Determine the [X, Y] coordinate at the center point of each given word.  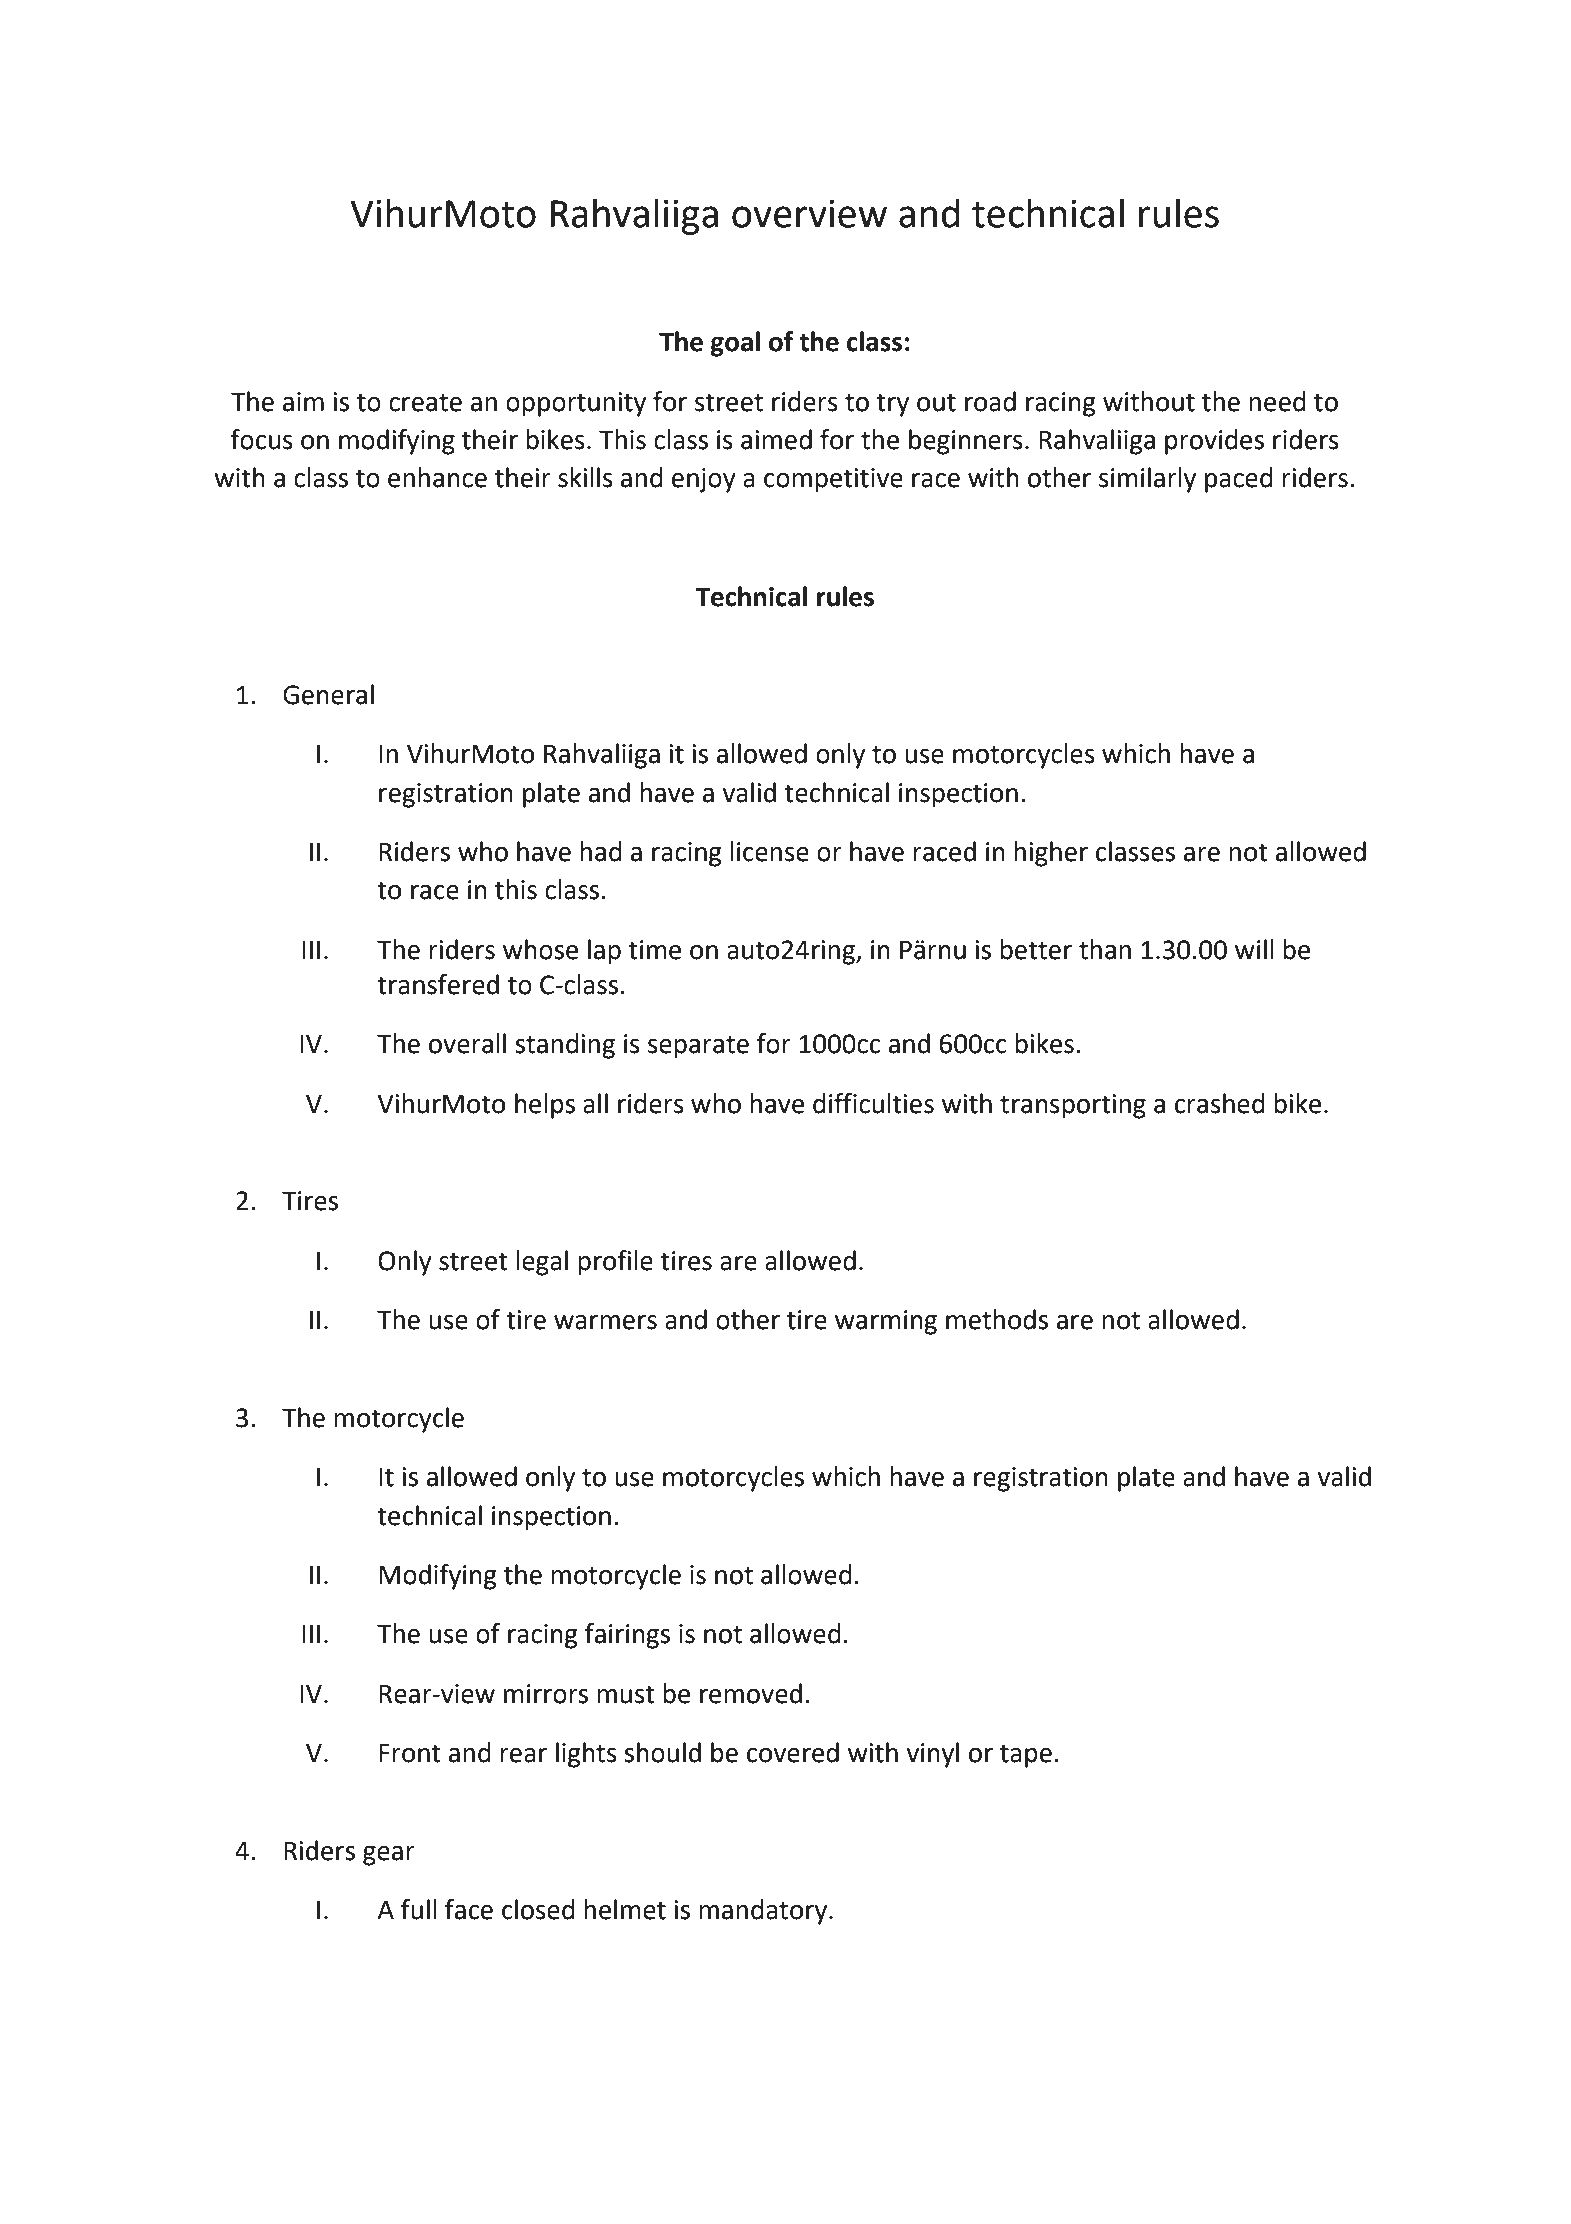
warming [886, 1322]
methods [997, 1319]
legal [542, 1263]
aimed [776, 439]
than [1105, 949]
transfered [438, 984]
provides [1214, 442]
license [769, 851]
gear [389, 1856]
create [425, 402]
